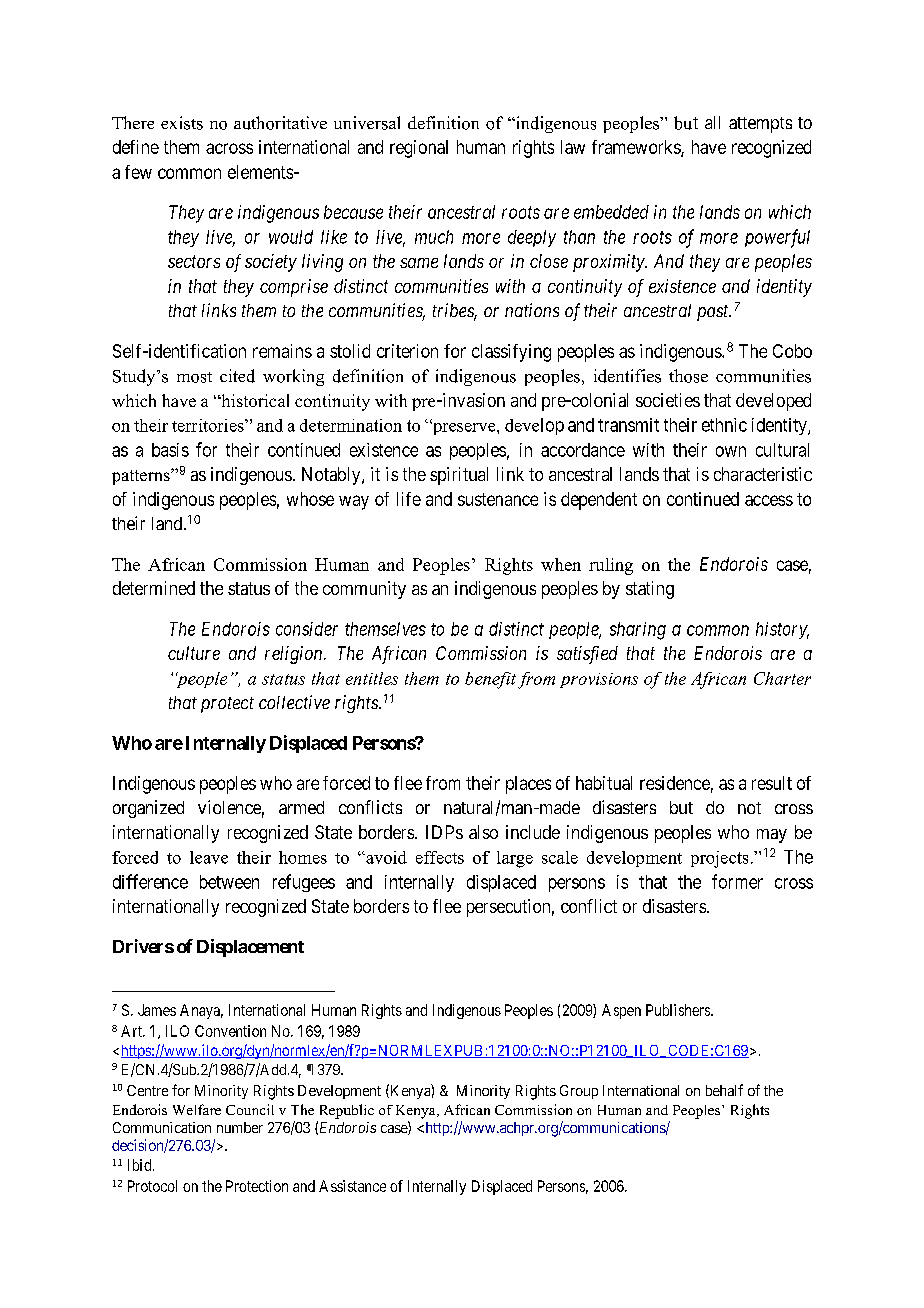 Image resolution: width=924 pixels, height=1308 pixels. Describe the element at coordinates (182, 123) in the page. I see `exists` at that location.
